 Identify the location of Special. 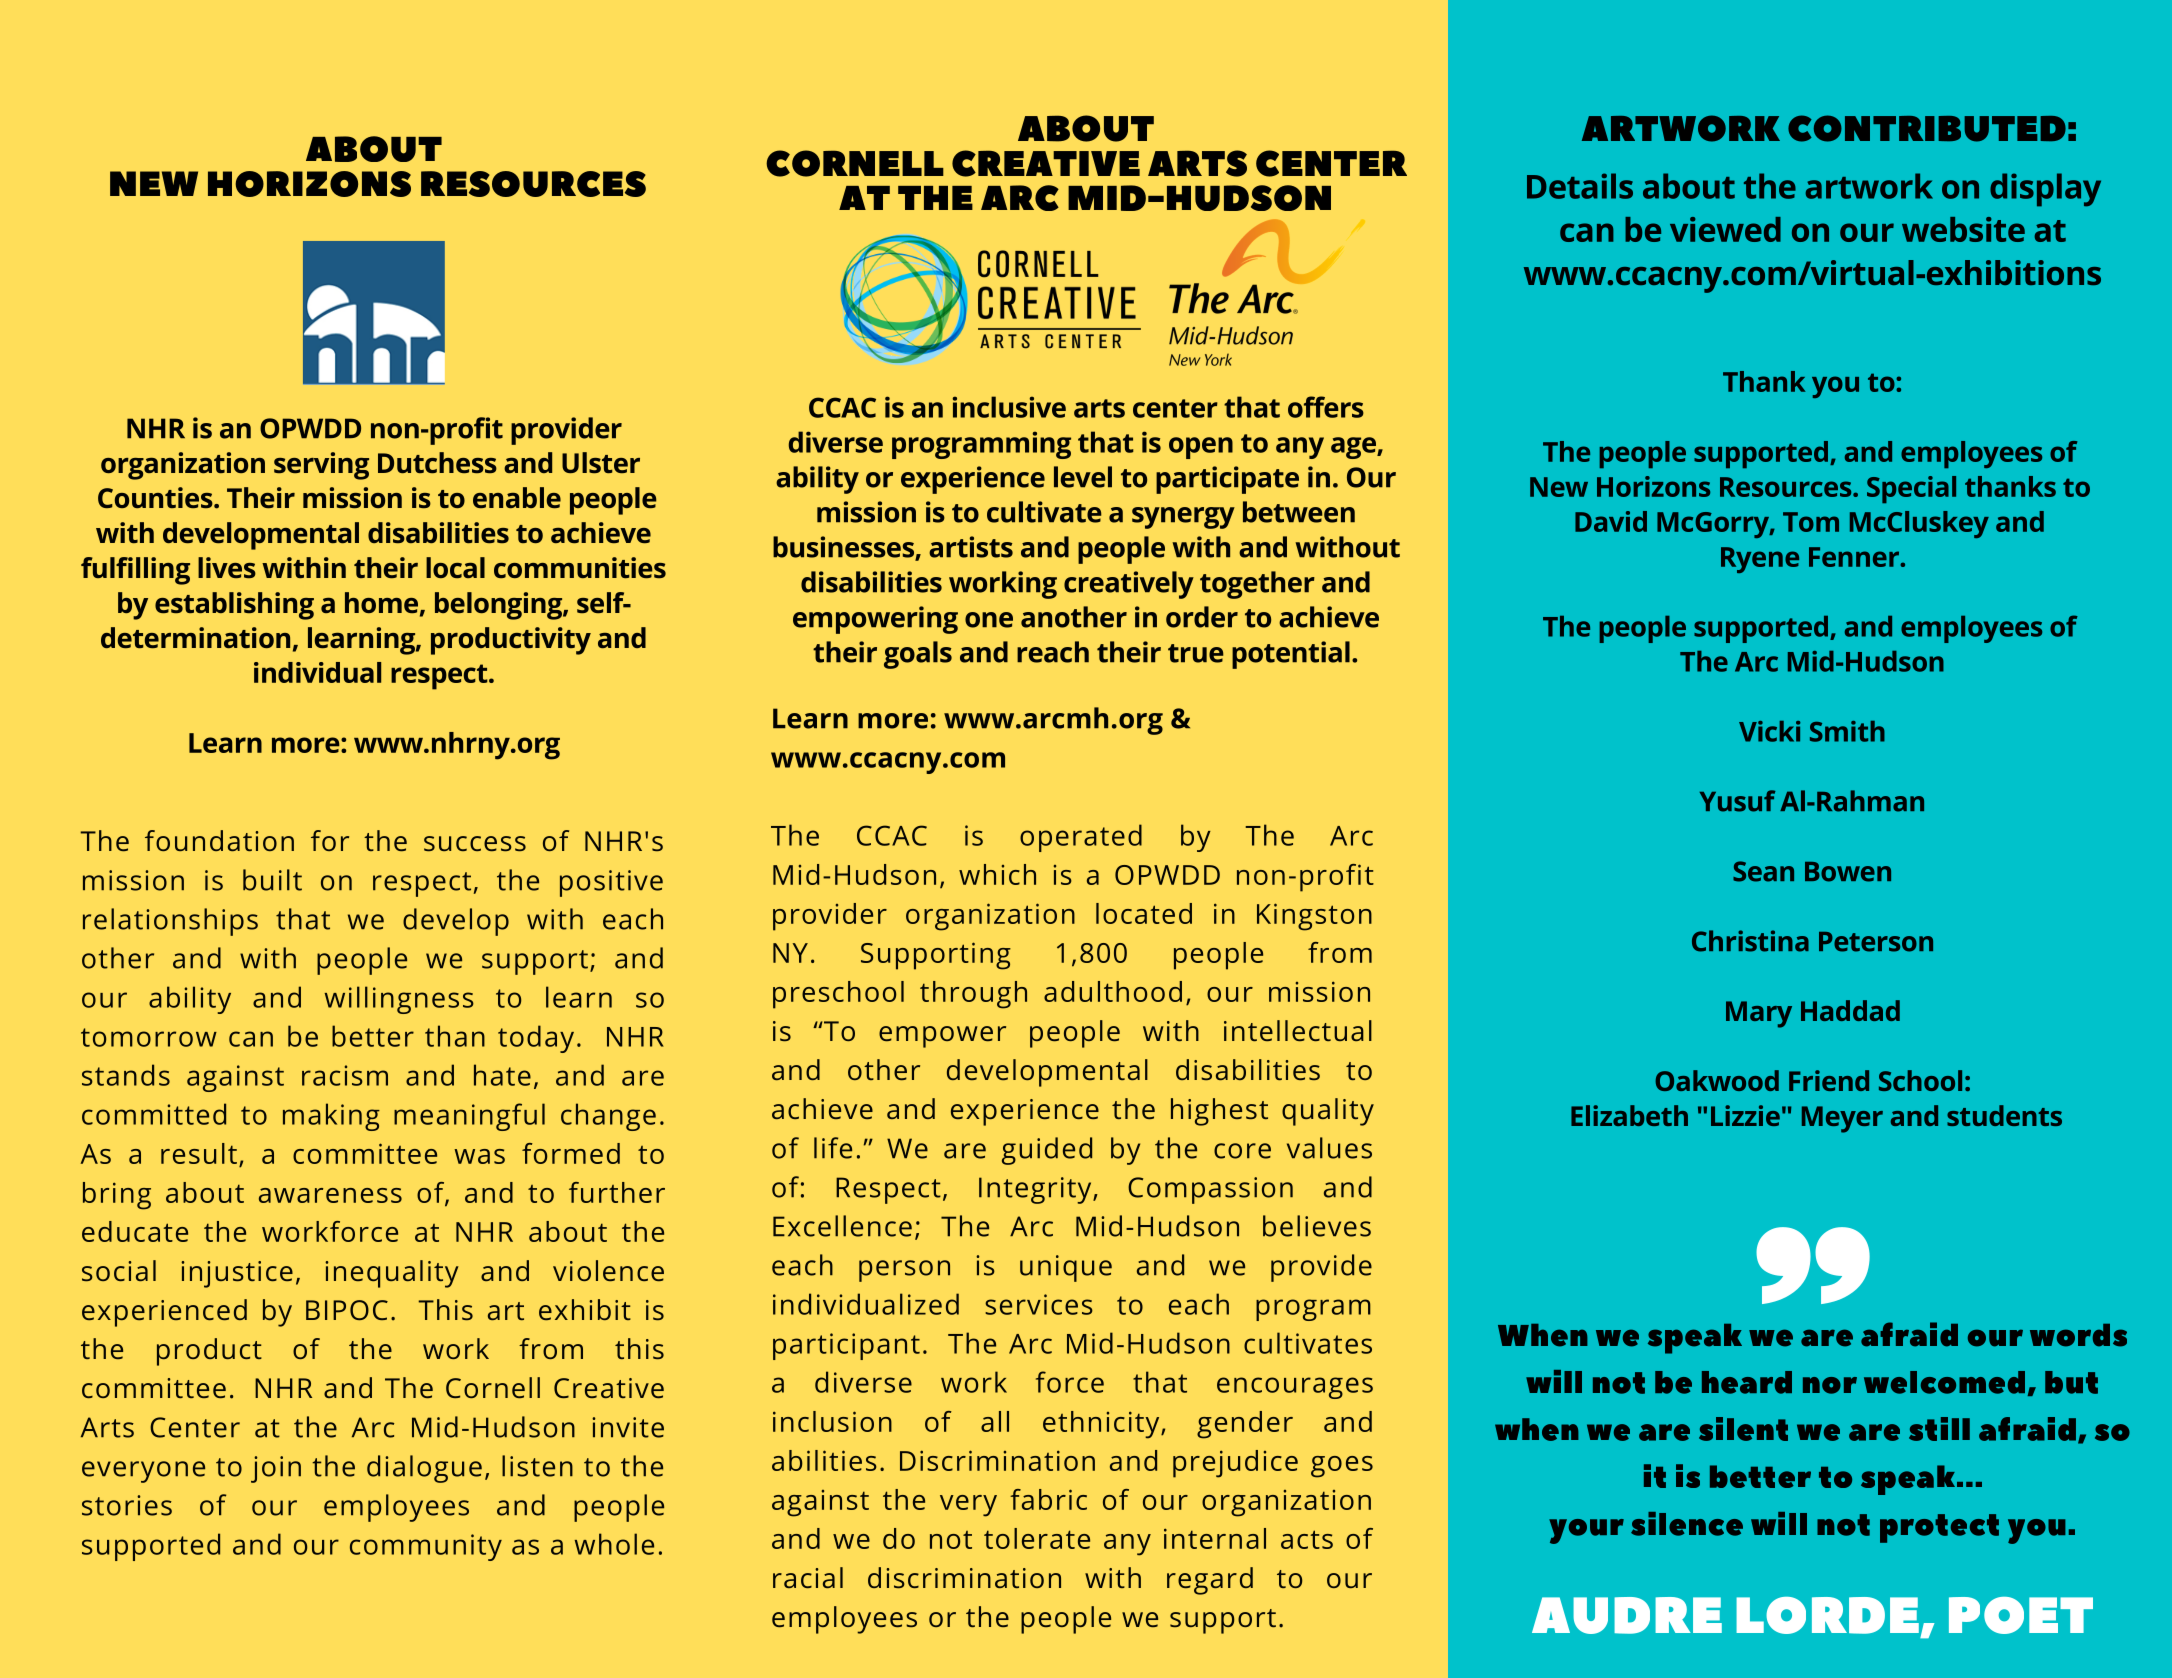
(1911, 489).
